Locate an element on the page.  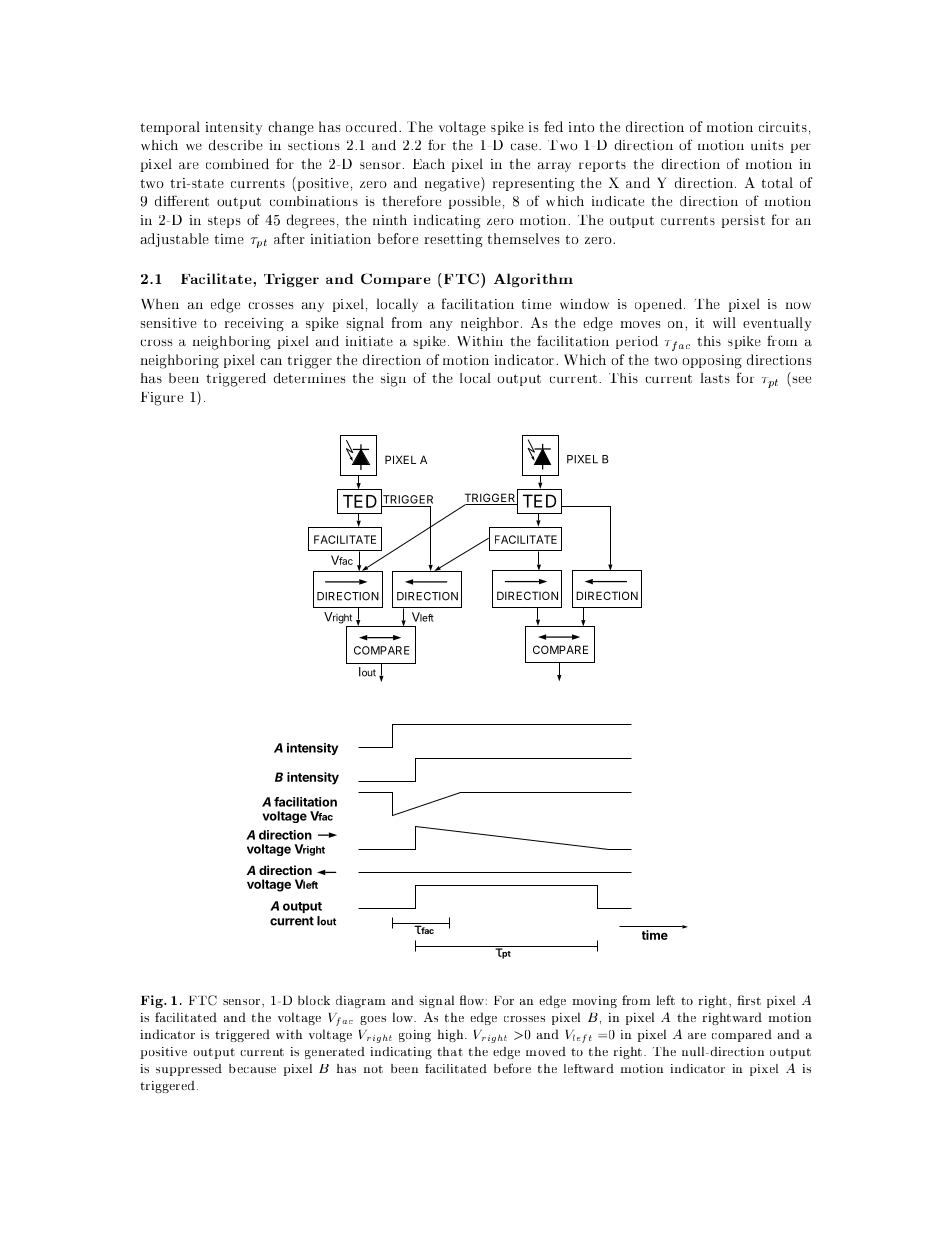
case is located at coordinates (525, 147).
